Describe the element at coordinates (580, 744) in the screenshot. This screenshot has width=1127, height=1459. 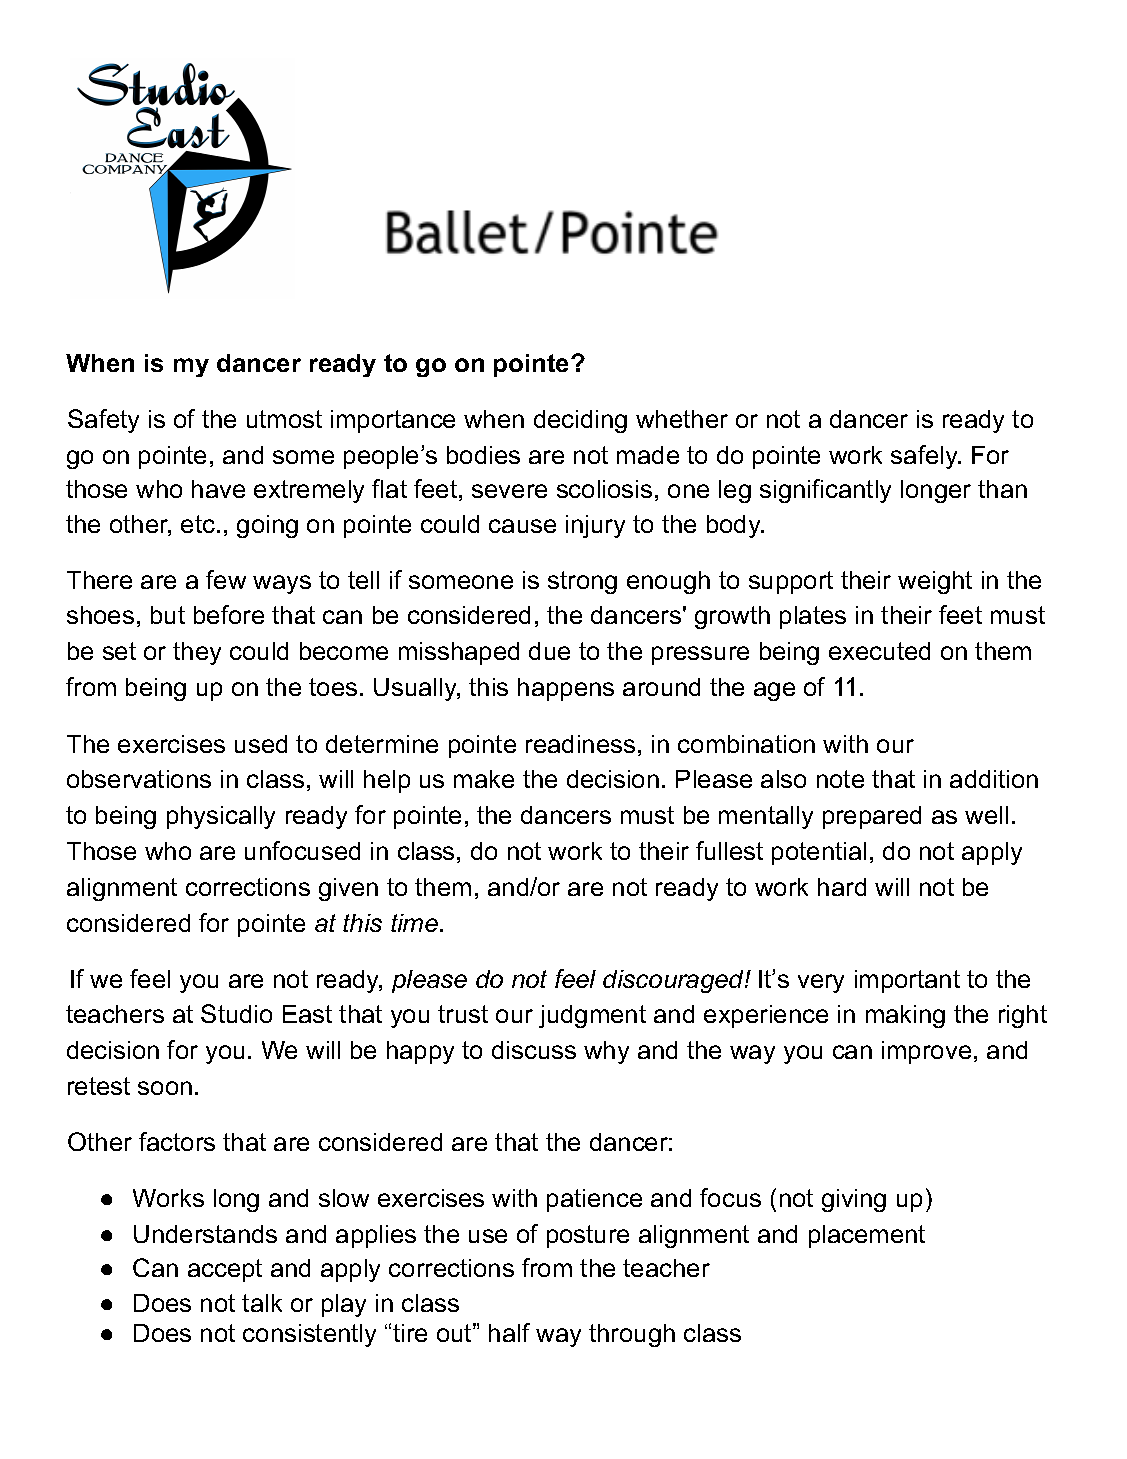
I see `readiness` at that location.
